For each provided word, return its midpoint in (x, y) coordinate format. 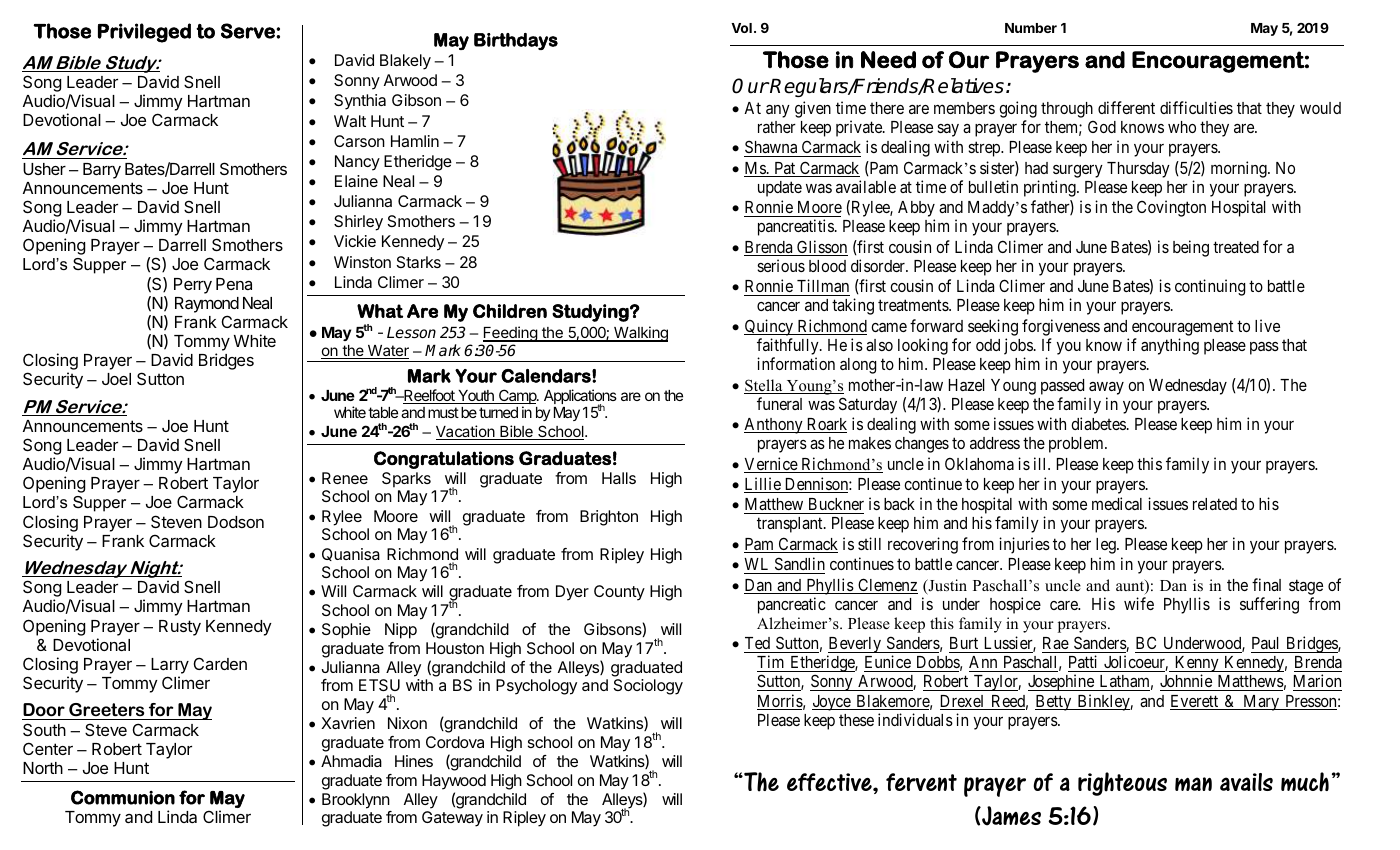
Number (1031, 28)
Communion (123, 797)
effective (830, 782)
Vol (741, 28)
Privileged (144, 33)
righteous (1122, 784)
